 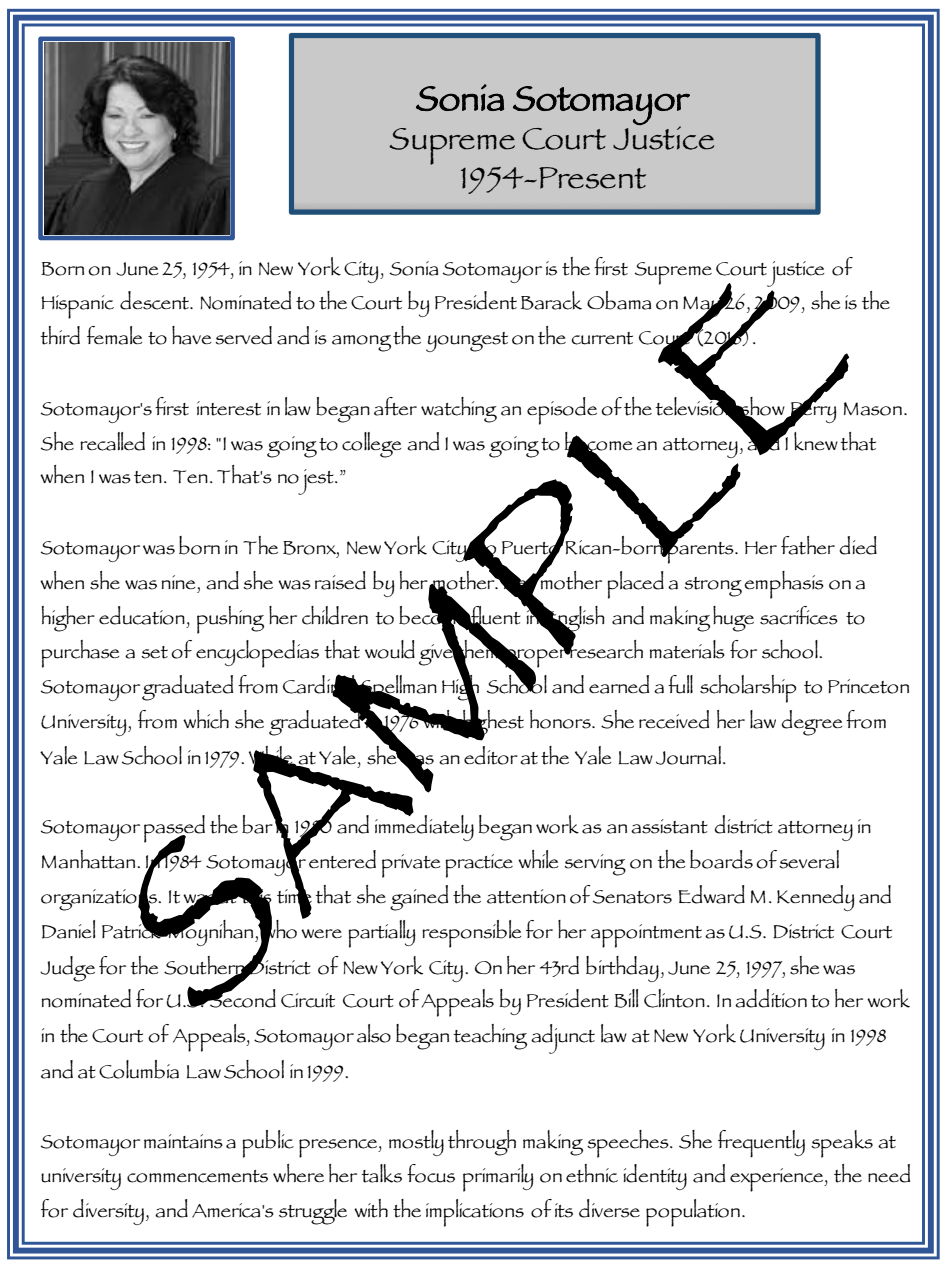 I want to click on education, so click(x=142, y=615).
